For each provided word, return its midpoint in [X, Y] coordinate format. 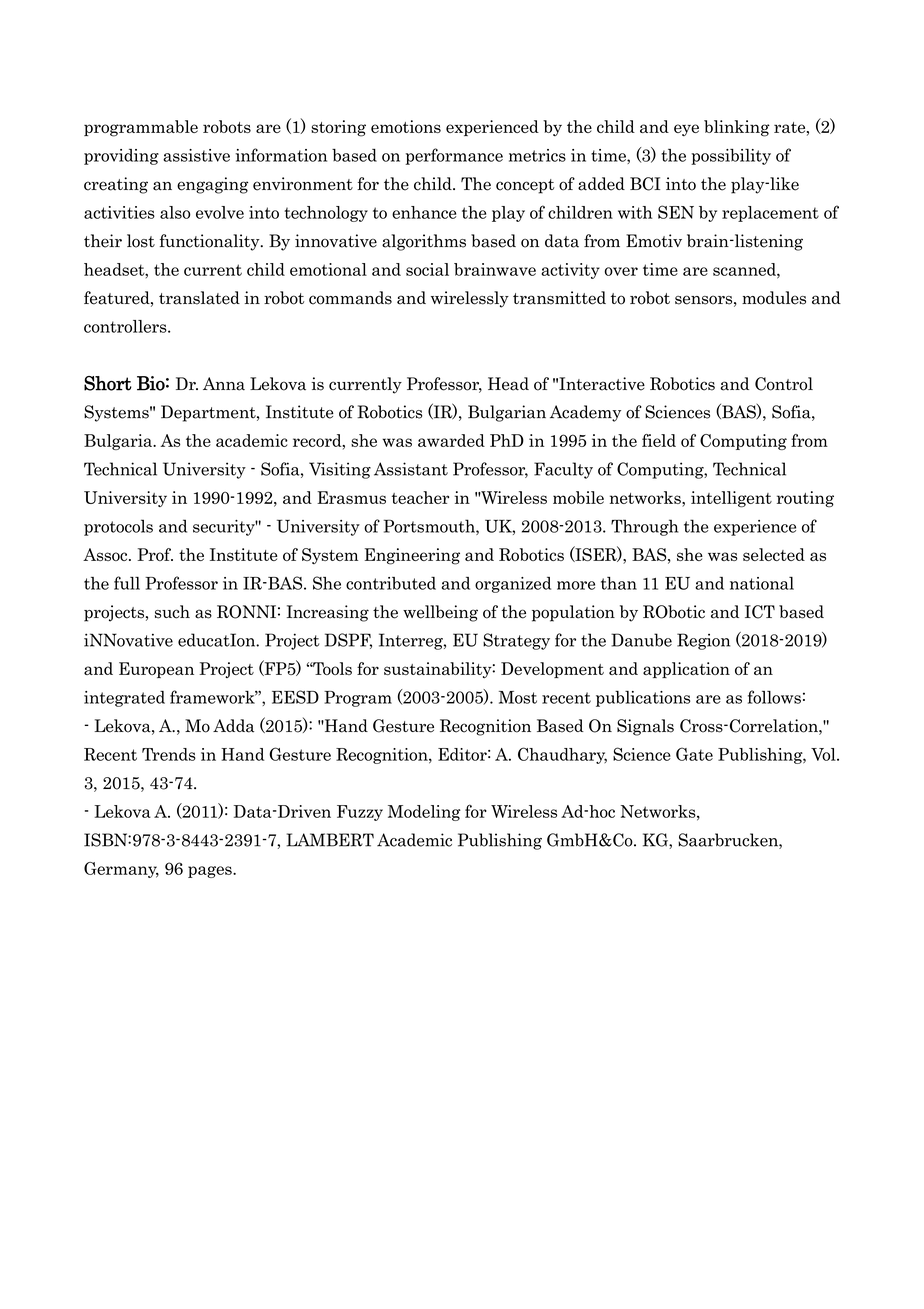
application [686, 670]
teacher [420, 497]
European [156, 670]
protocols [118, 527]
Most [518, 697]
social [427, 269]
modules [774, 298]
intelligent [731, 499]
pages [211, 872]
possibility [731, 157]
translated [199, 298]
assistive [196, 155]
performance [454, 156]
